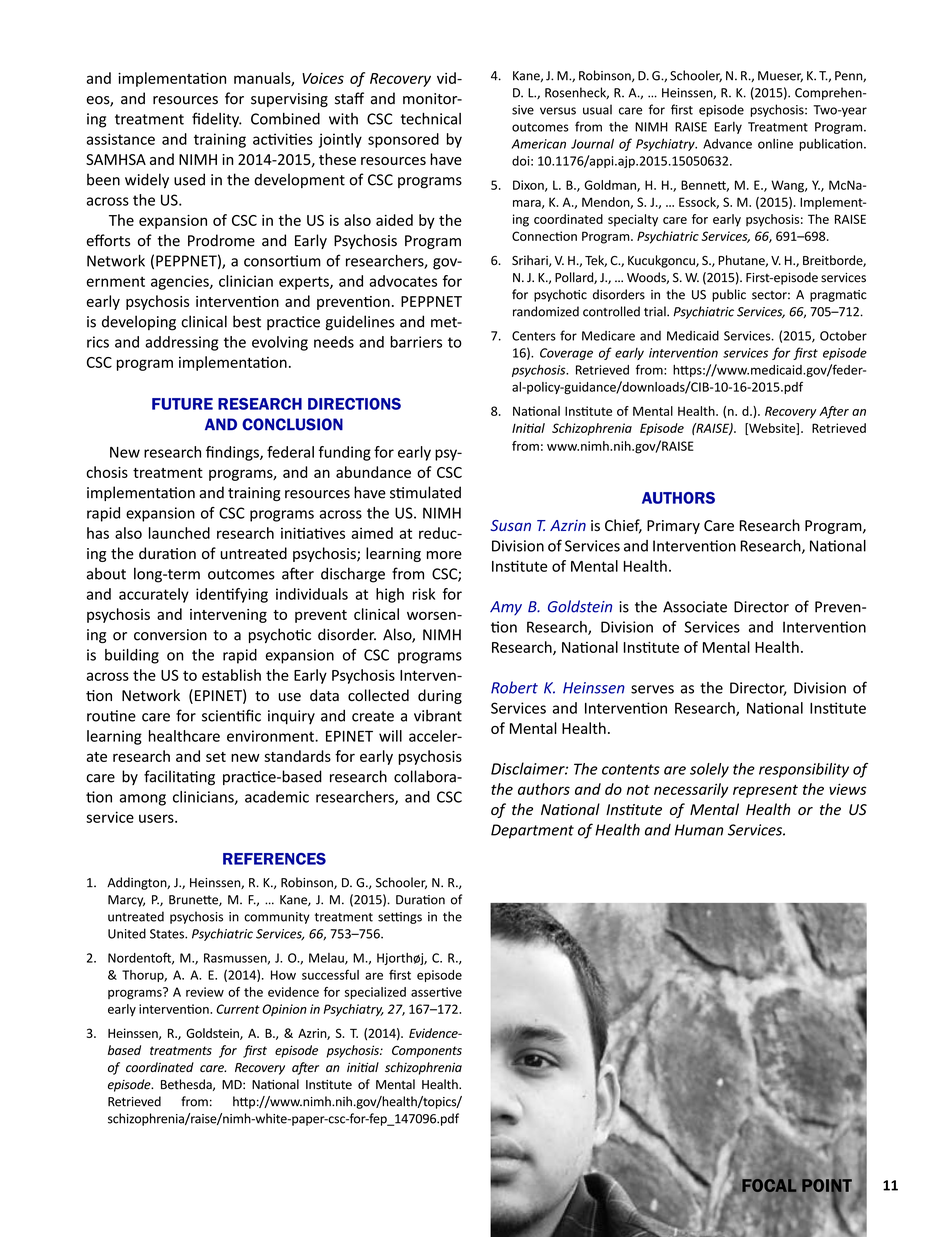  What do you see at coordinates (769, 1185) in the page?
I see `FOCAL` at bounding box center [769, 1185].
